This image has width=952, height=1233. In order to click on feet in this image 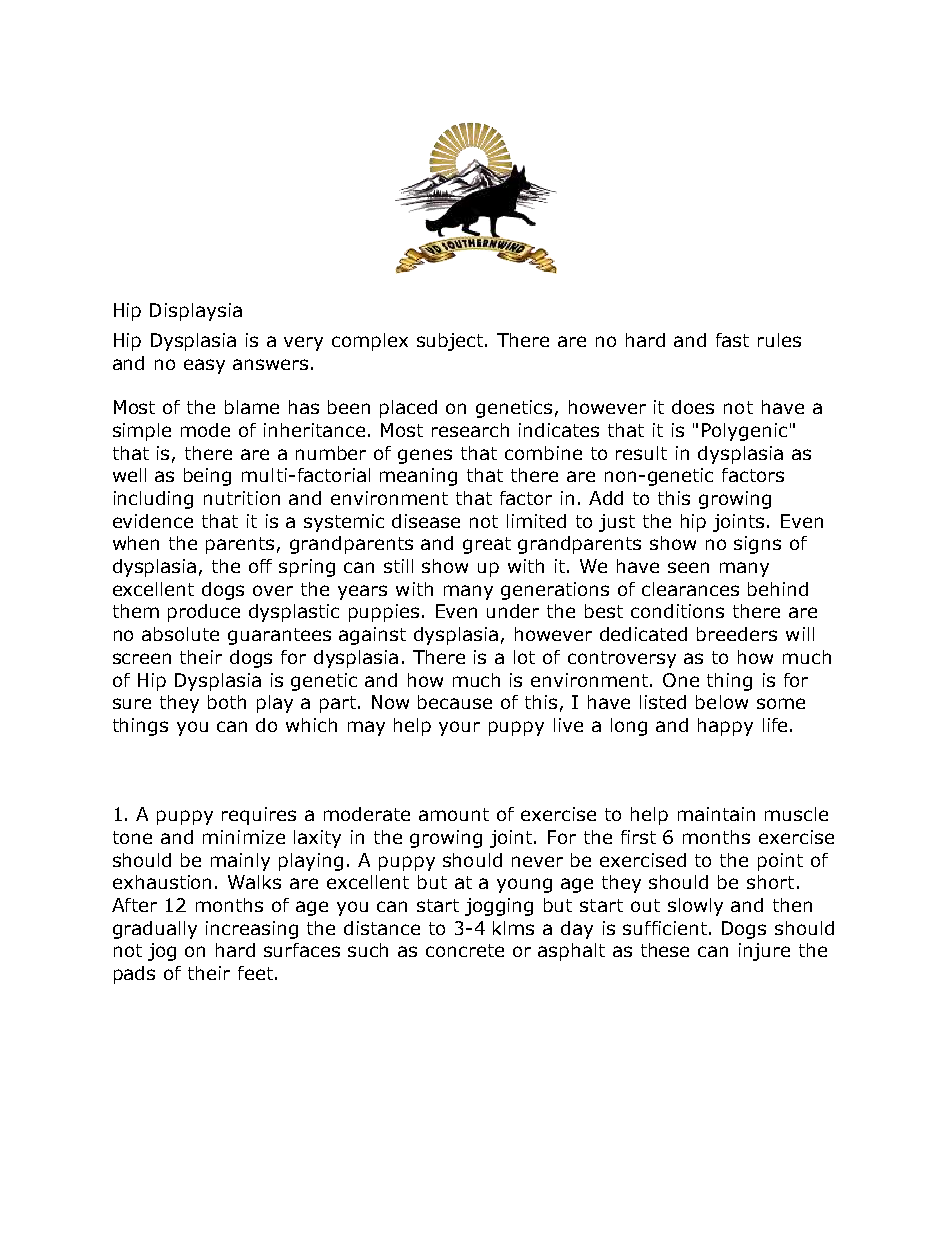, I will do `click(255, 973)`.
